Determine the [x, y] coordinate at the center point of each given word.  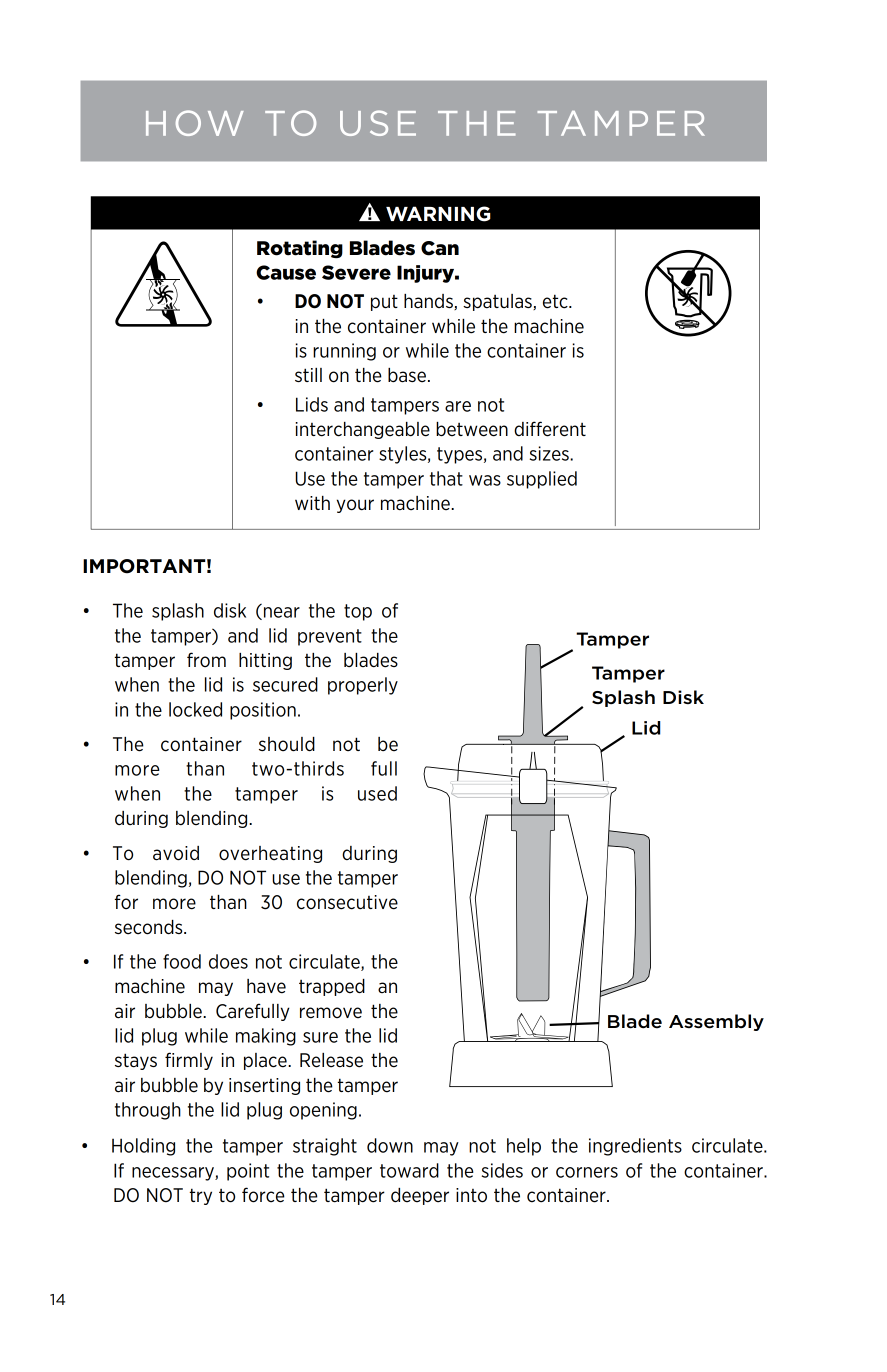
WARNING [438, 214]
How [195, 123]
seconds [150, 927]
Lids [312, 404]
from [206, 659]
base [407, 375]
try [201, 1196]
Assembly [716, 1022]
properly [363, 686]
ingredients [635, 1147]
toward [409, 1170]
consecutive [347, 902]
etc [556, 301]
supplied [542, 480]
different [550, 429]
